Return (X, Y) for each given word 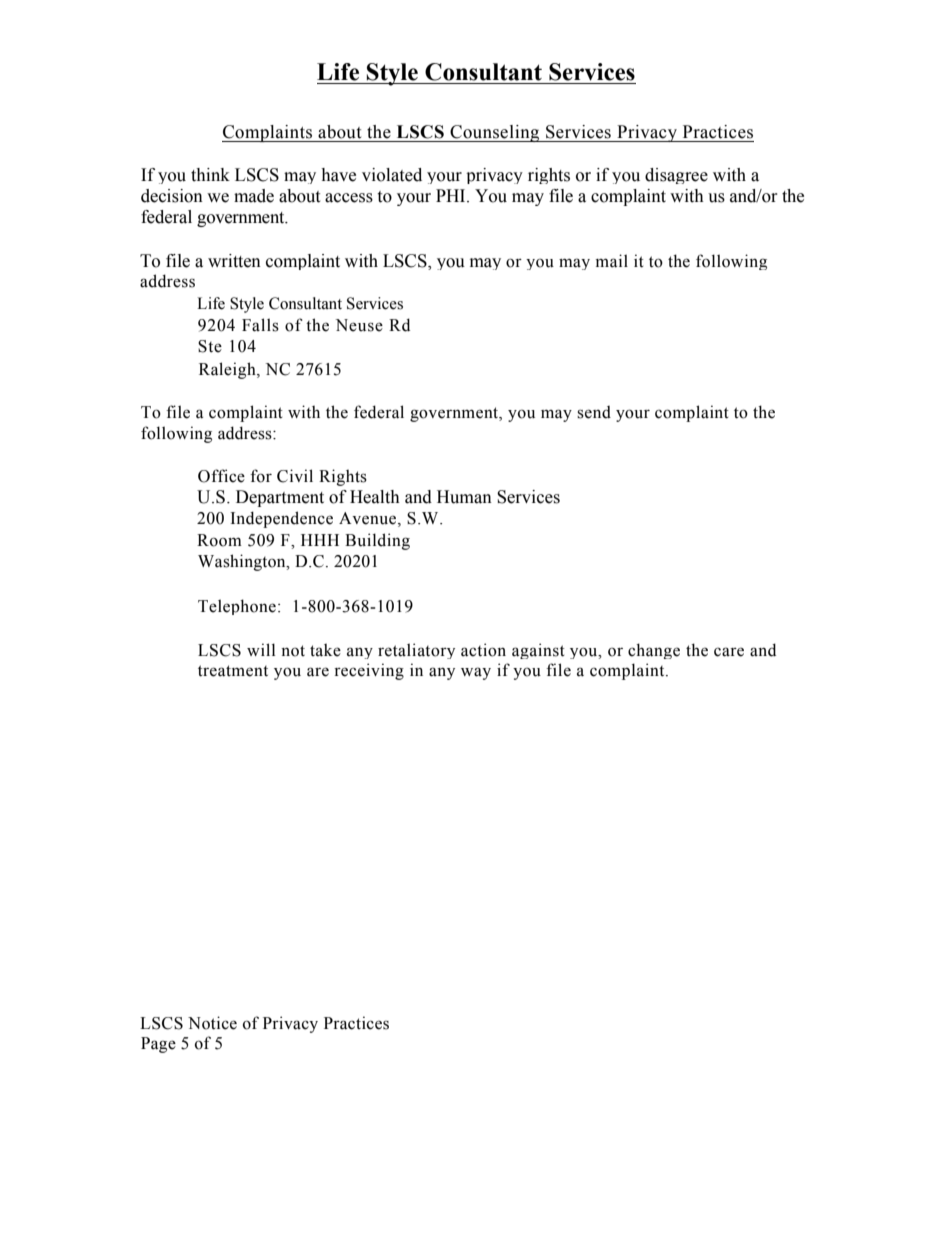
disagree (676, 176)
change (654, 651)
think (210, 175)
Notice (212, 1023)
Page (158, 1045)
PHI (452, 195)
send (594, 412)
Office (221, 476)
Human (464, 497)
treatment (233, 671)
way (476, 673)
